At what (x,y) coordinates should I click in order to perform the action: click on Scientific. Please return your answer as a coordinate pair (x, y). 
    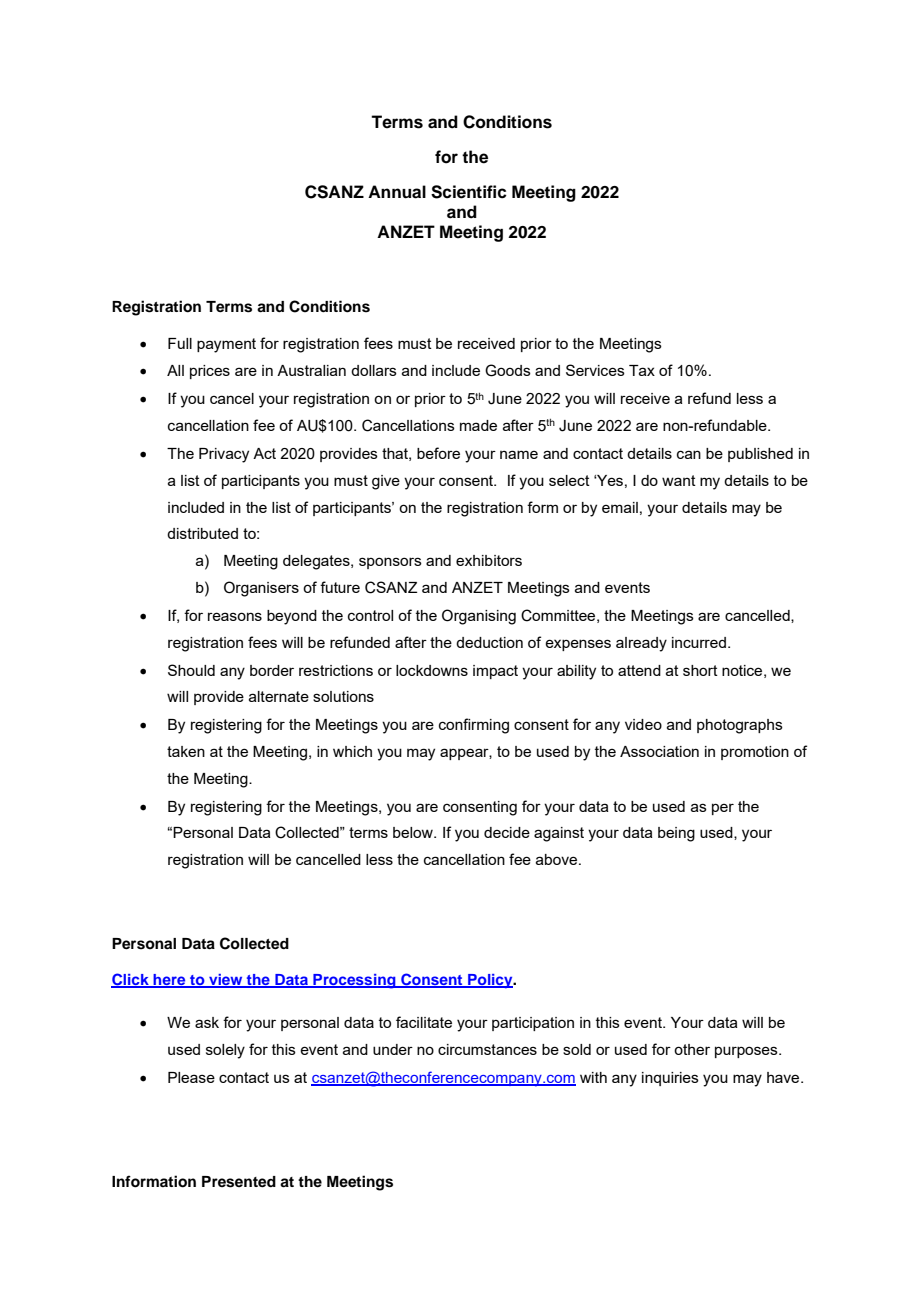
    Looking at the image, I should click on (469, 192).
